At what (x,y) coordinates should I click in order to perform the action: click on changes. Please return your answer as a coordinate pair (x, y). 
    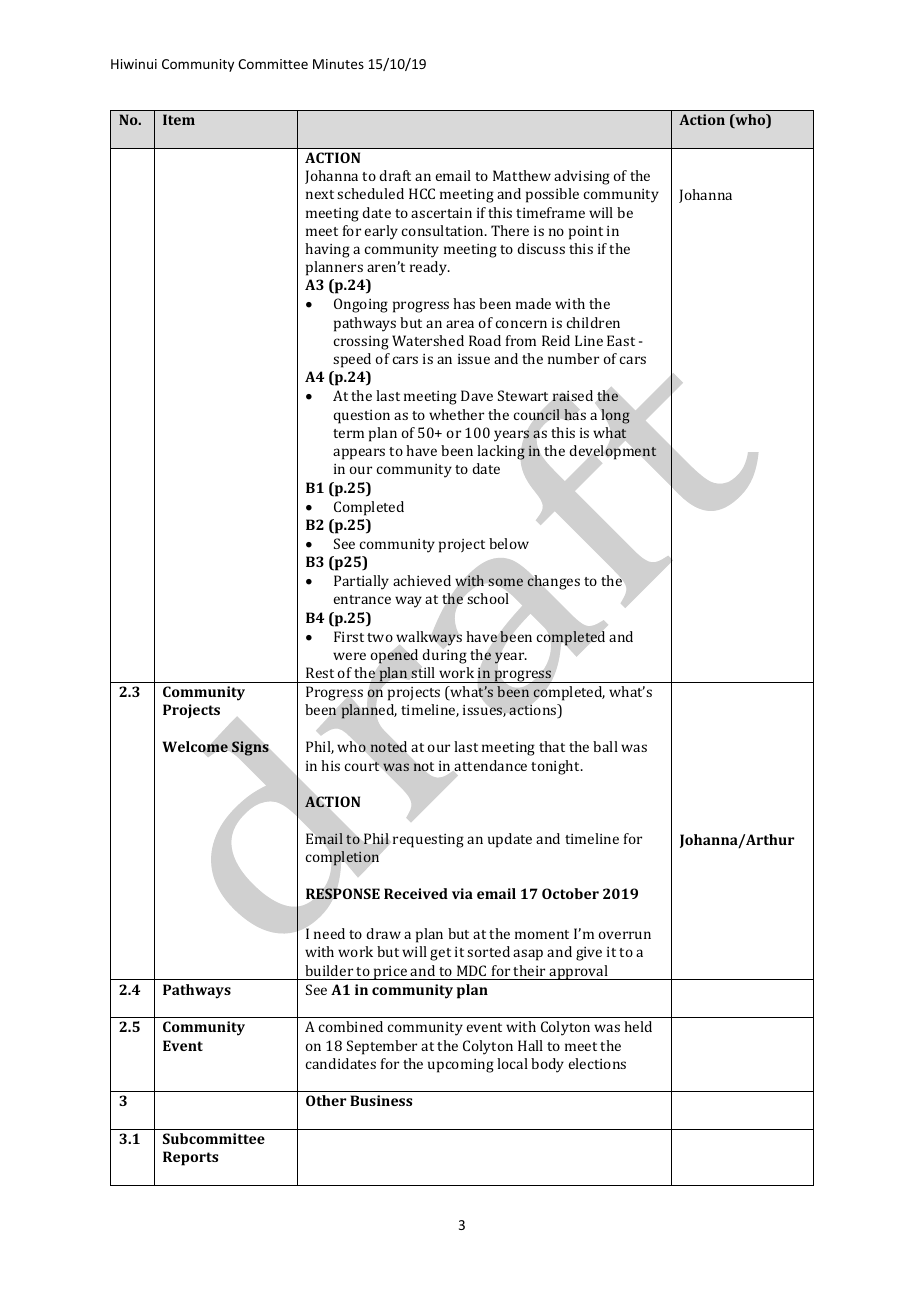
    Looking at the image, I should click on (553, 582).
